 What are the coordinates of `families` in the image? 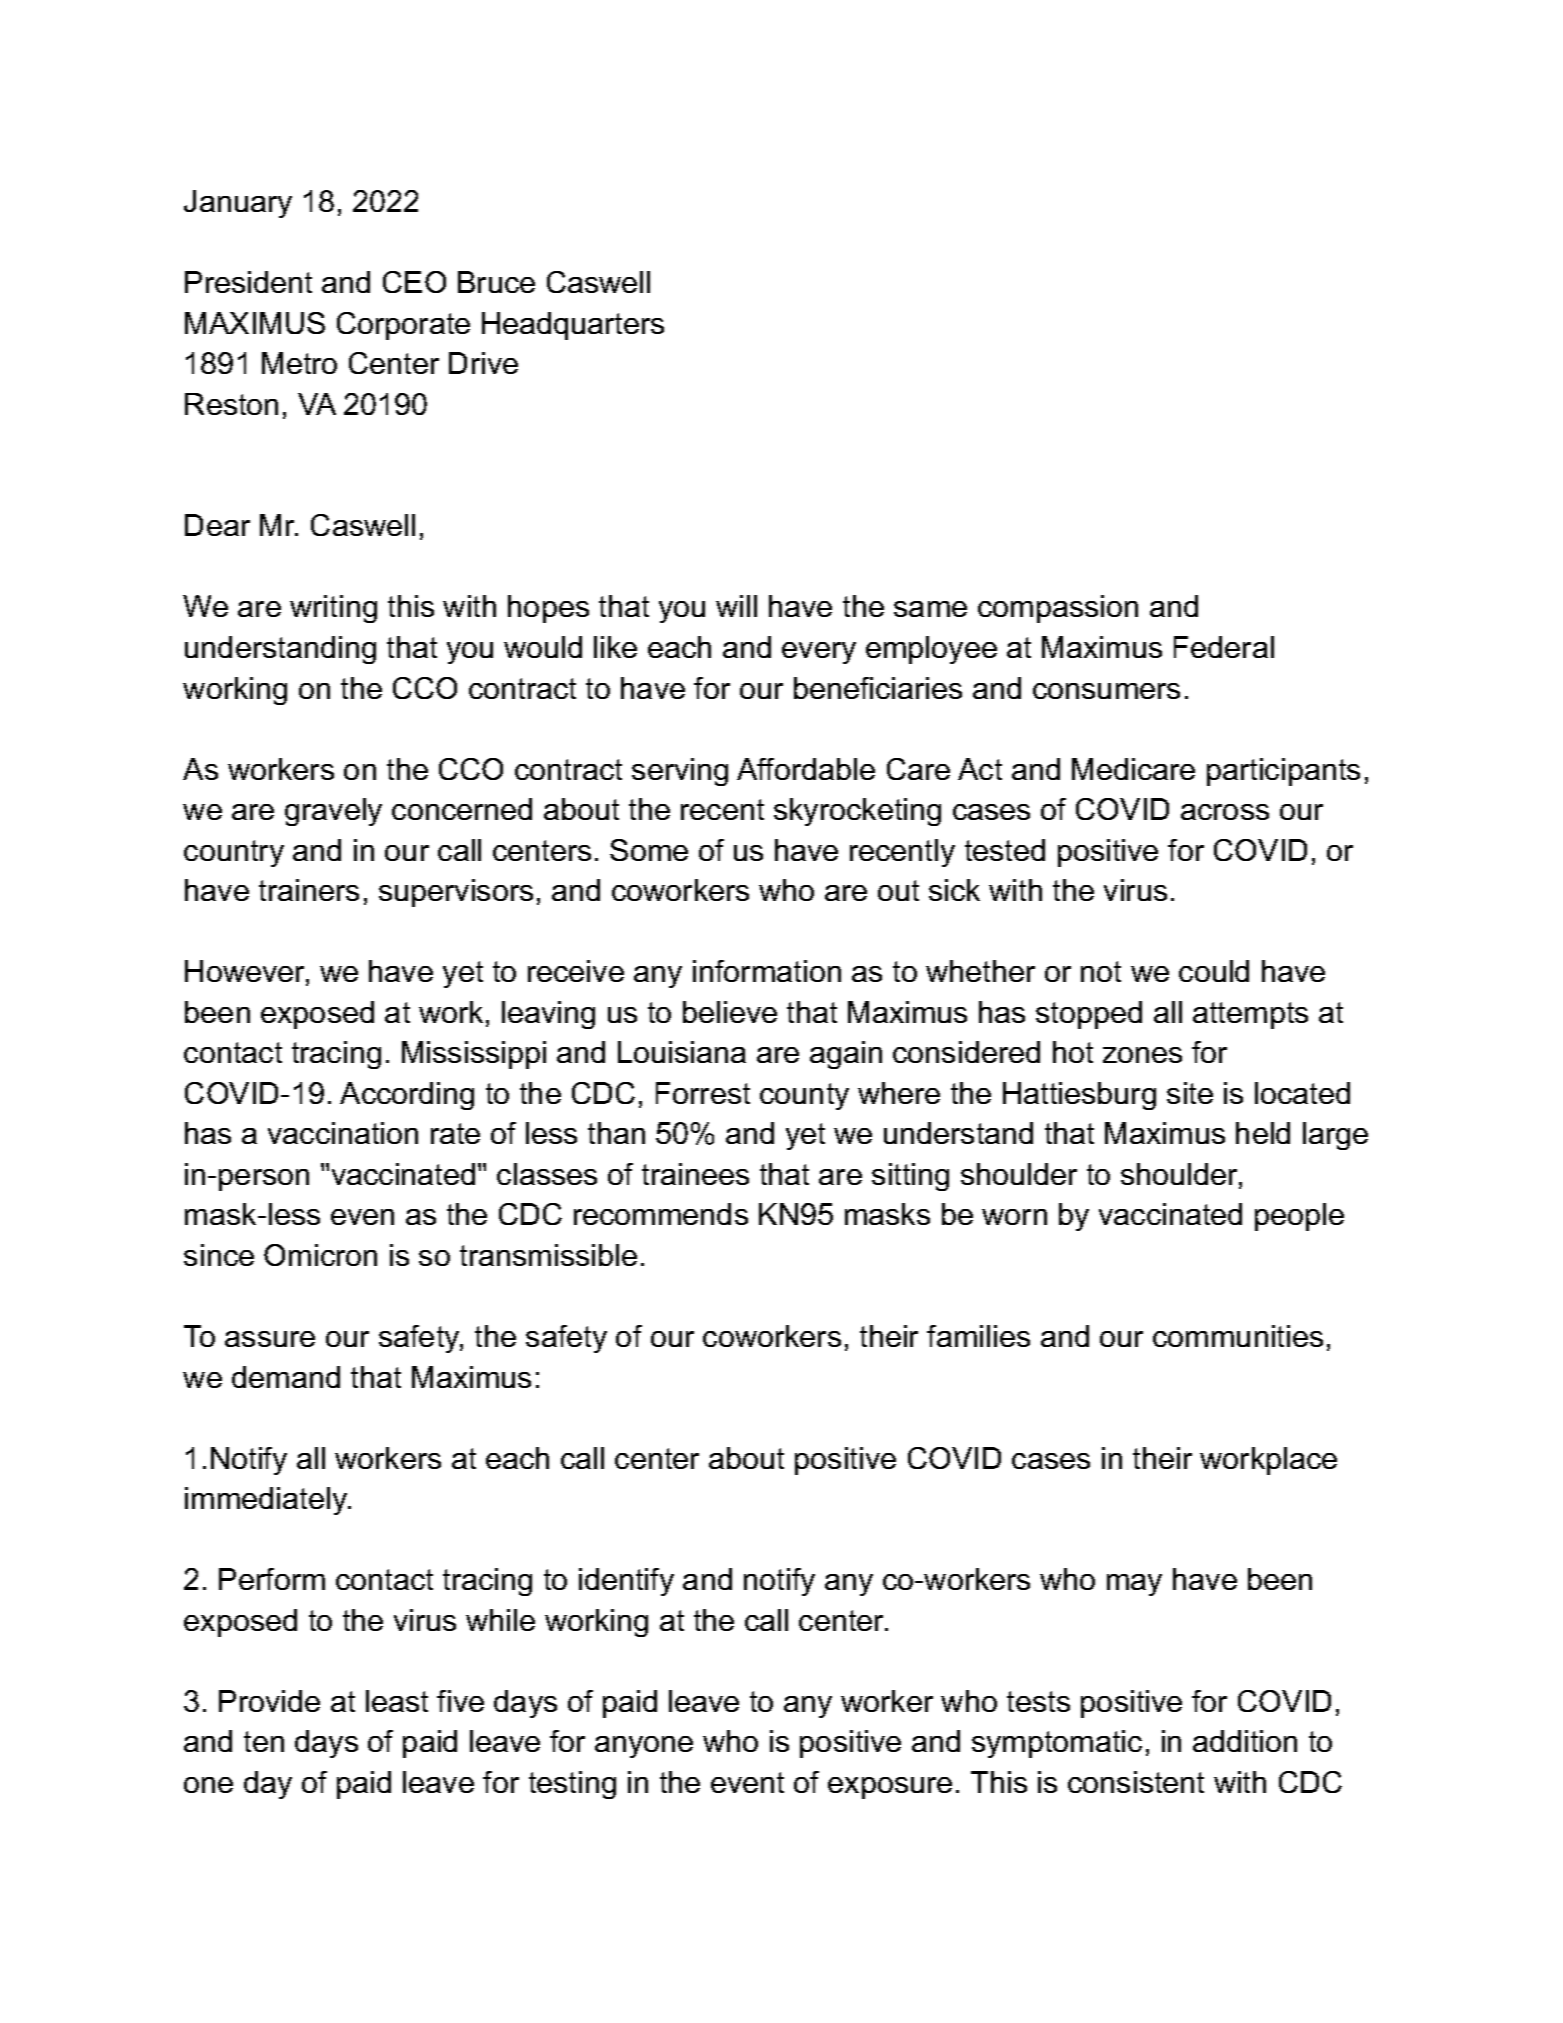 It's located at (978, 1336).
